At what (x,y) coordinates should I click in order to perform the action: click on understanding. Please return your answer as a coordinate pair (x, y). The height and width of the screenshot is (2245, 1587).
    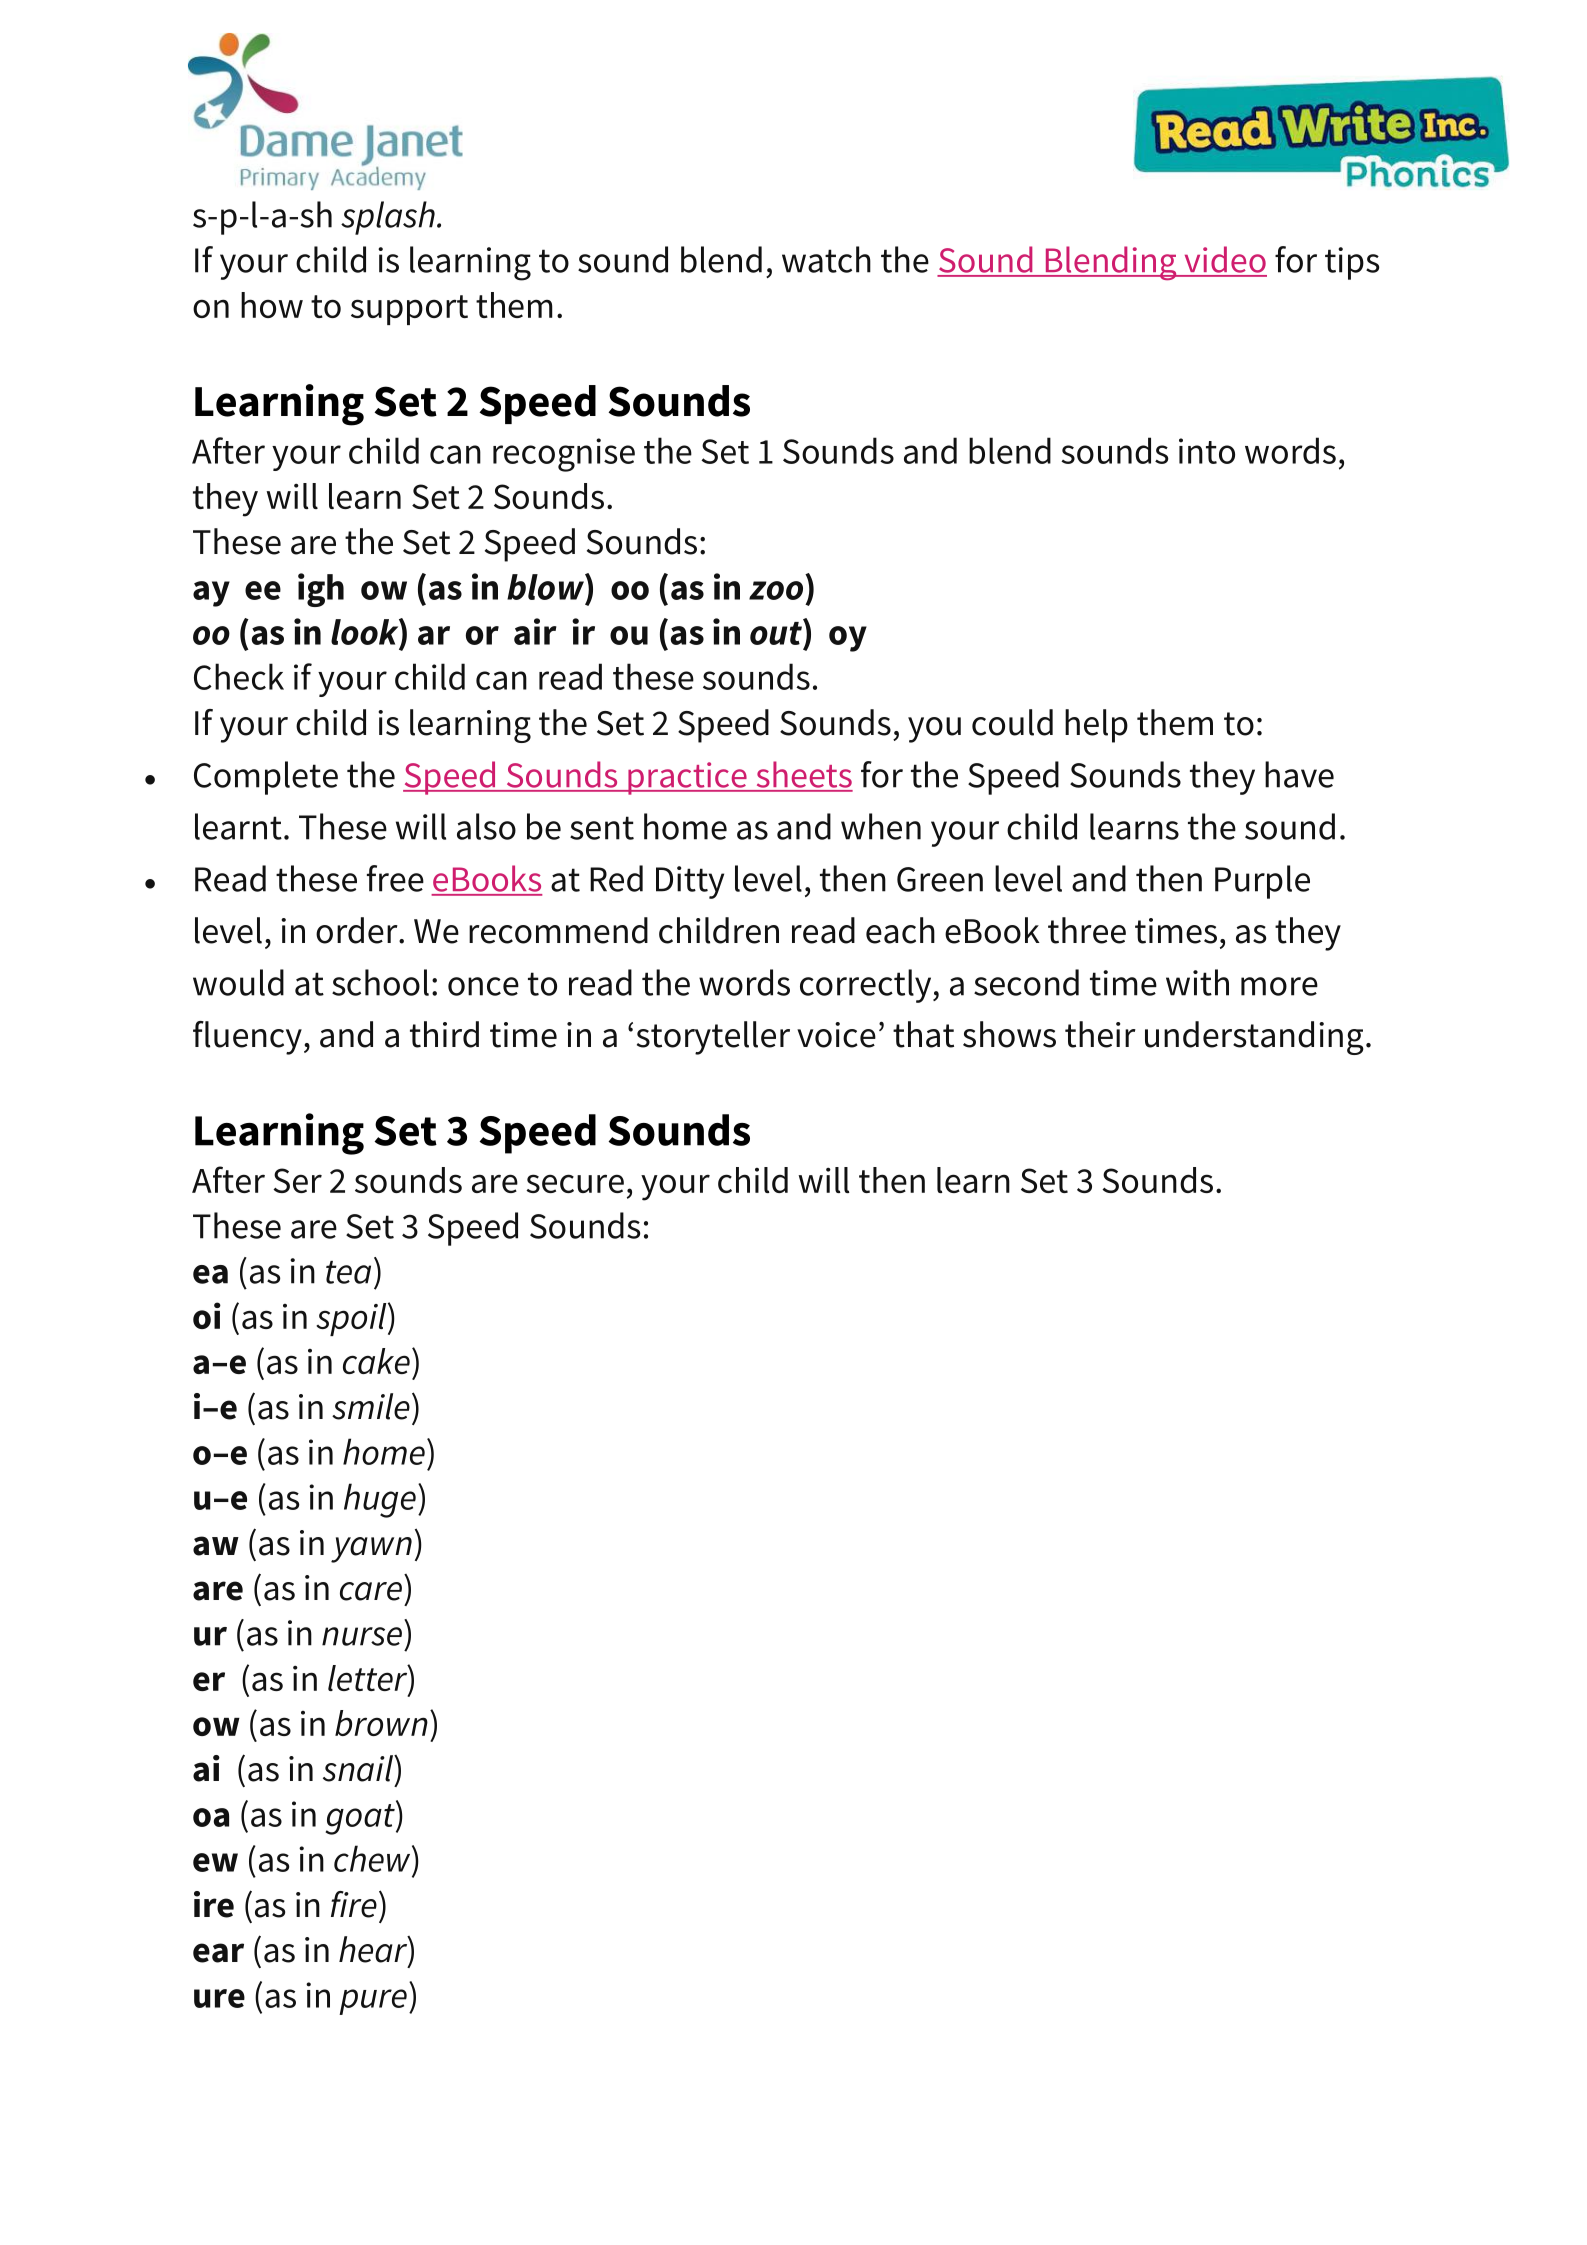
    Looking at the image, I should click on (1254, 1038).
